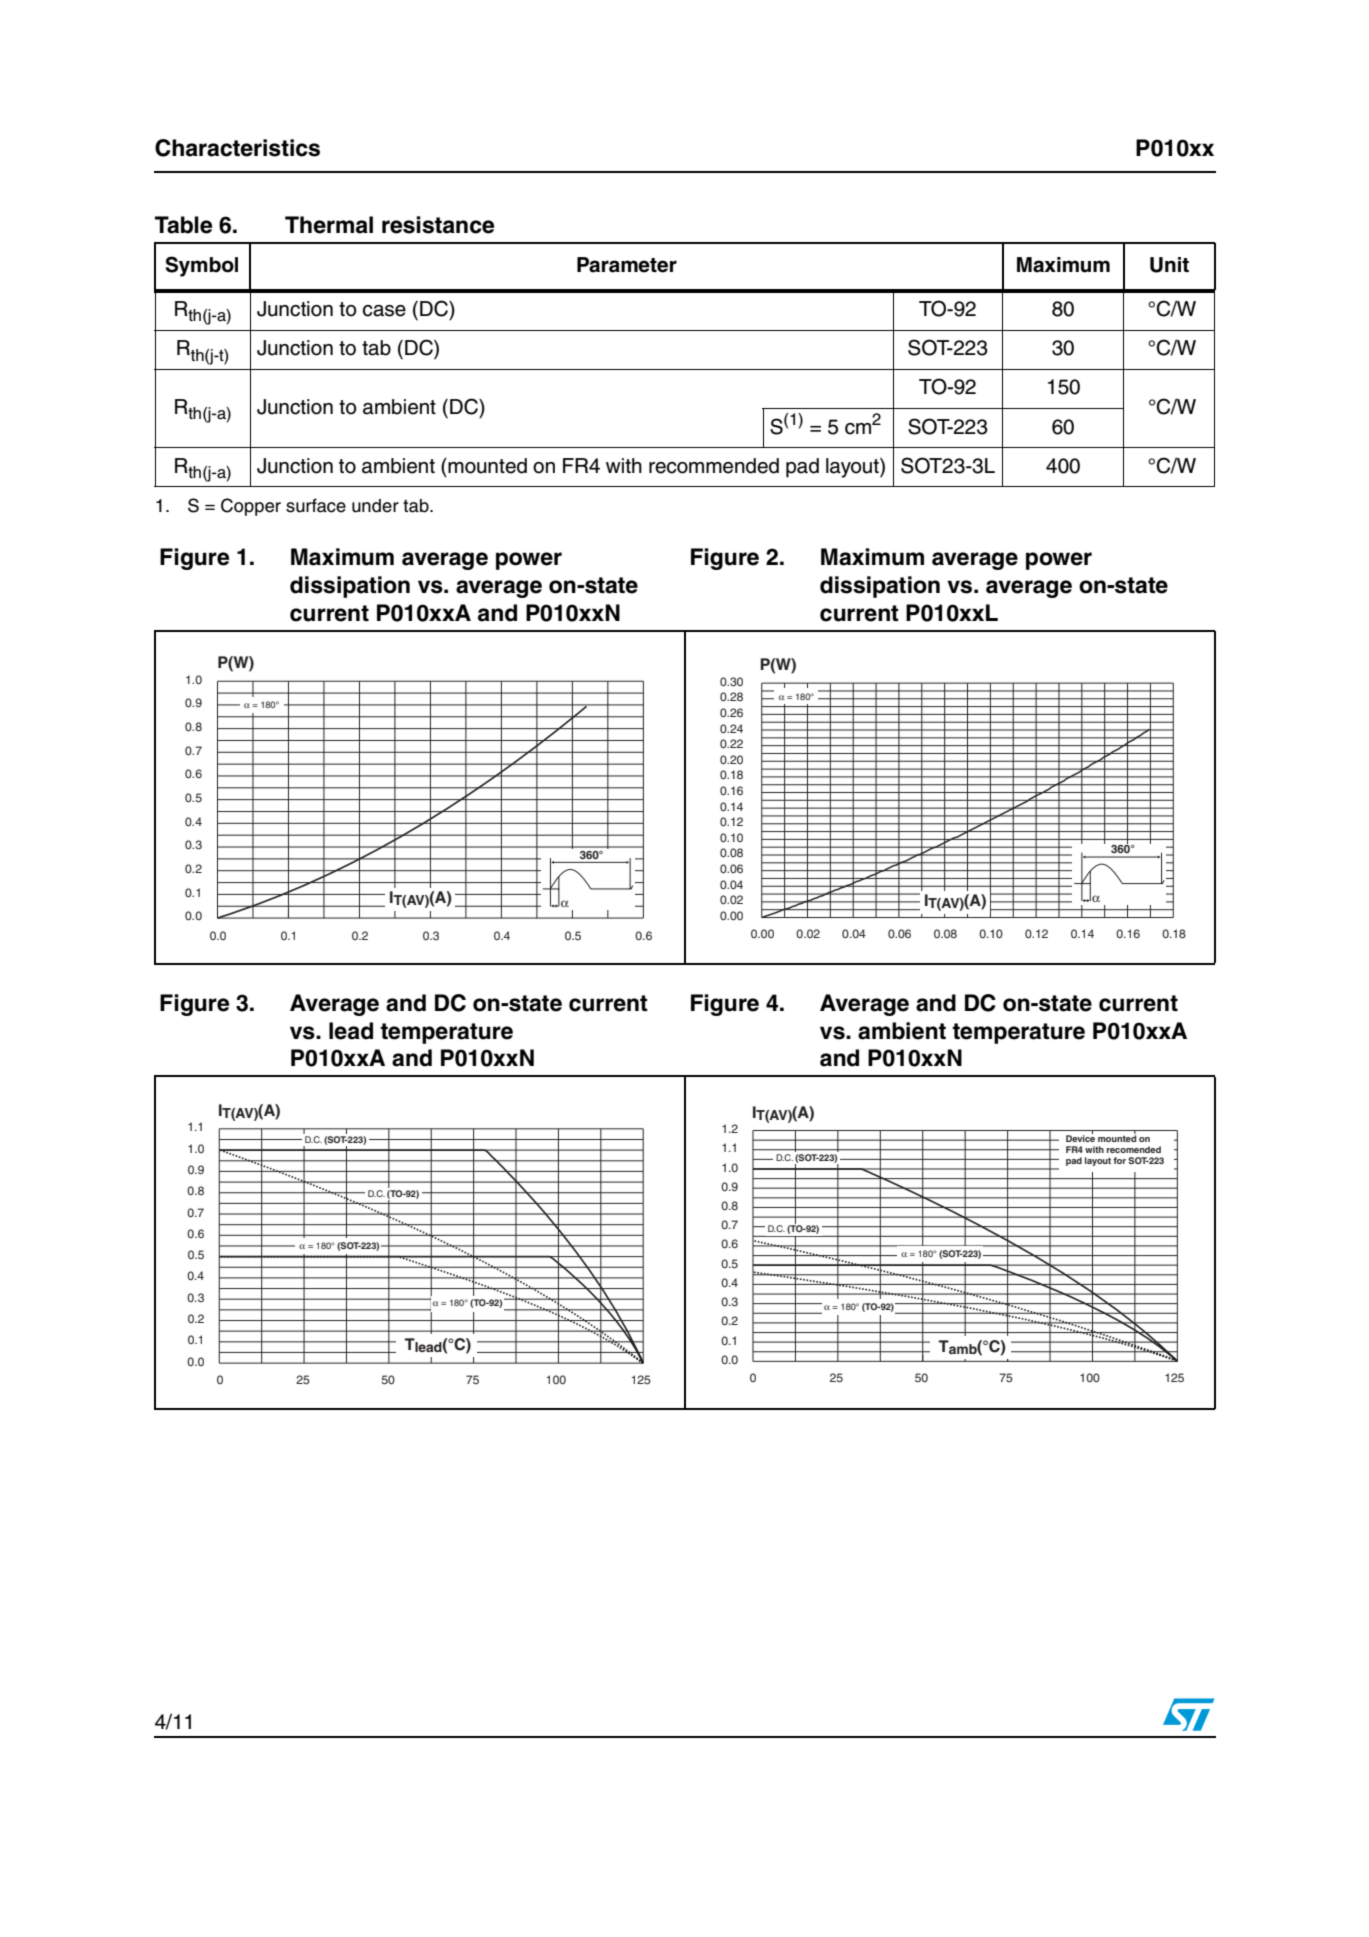  Describe the element at coordinates (714, 466) in the screenshot. I see `recommended` at that location.
